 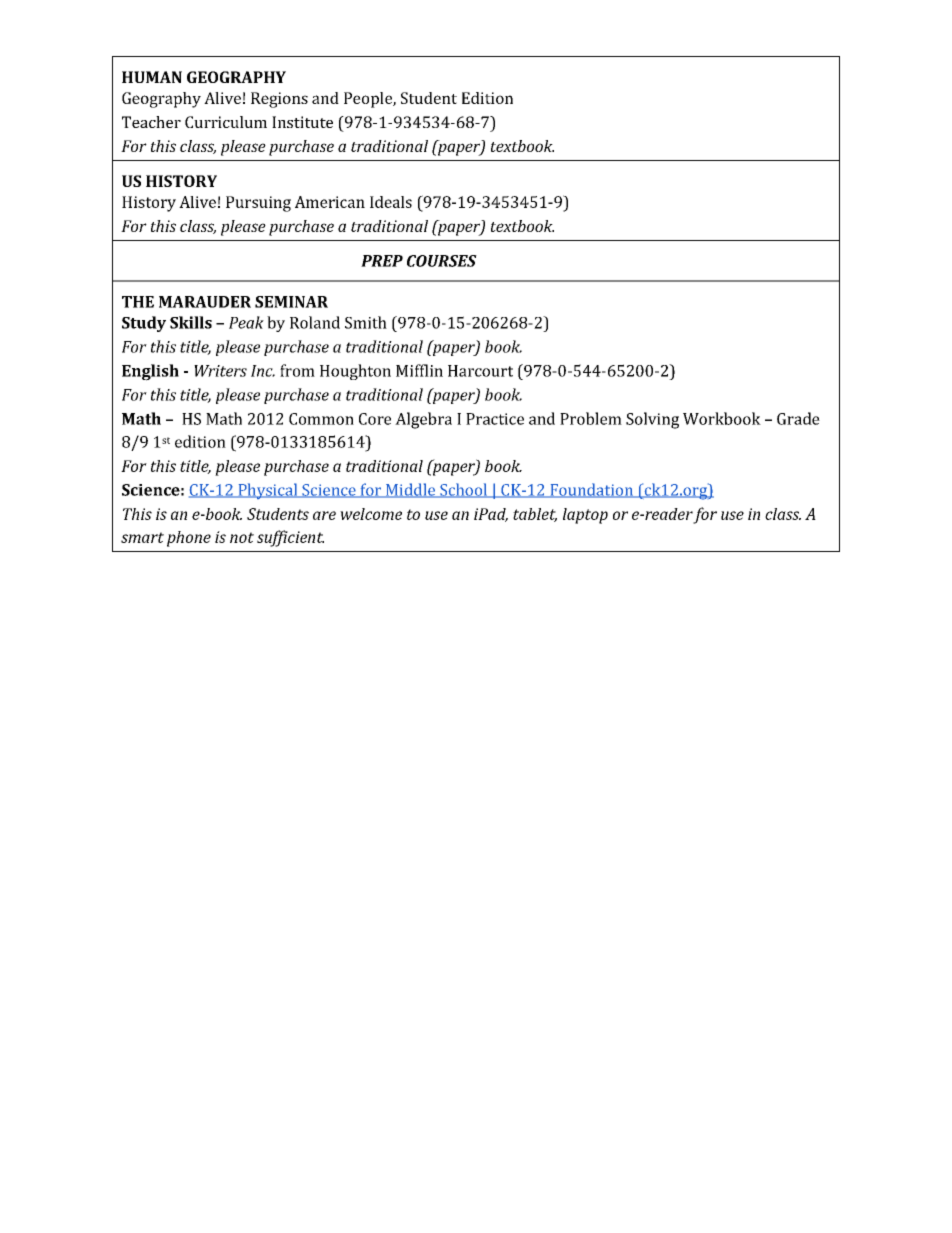 What do you see at coordinates (242, 537) in the image?
I see `not` at bounding box center [242, 537].
